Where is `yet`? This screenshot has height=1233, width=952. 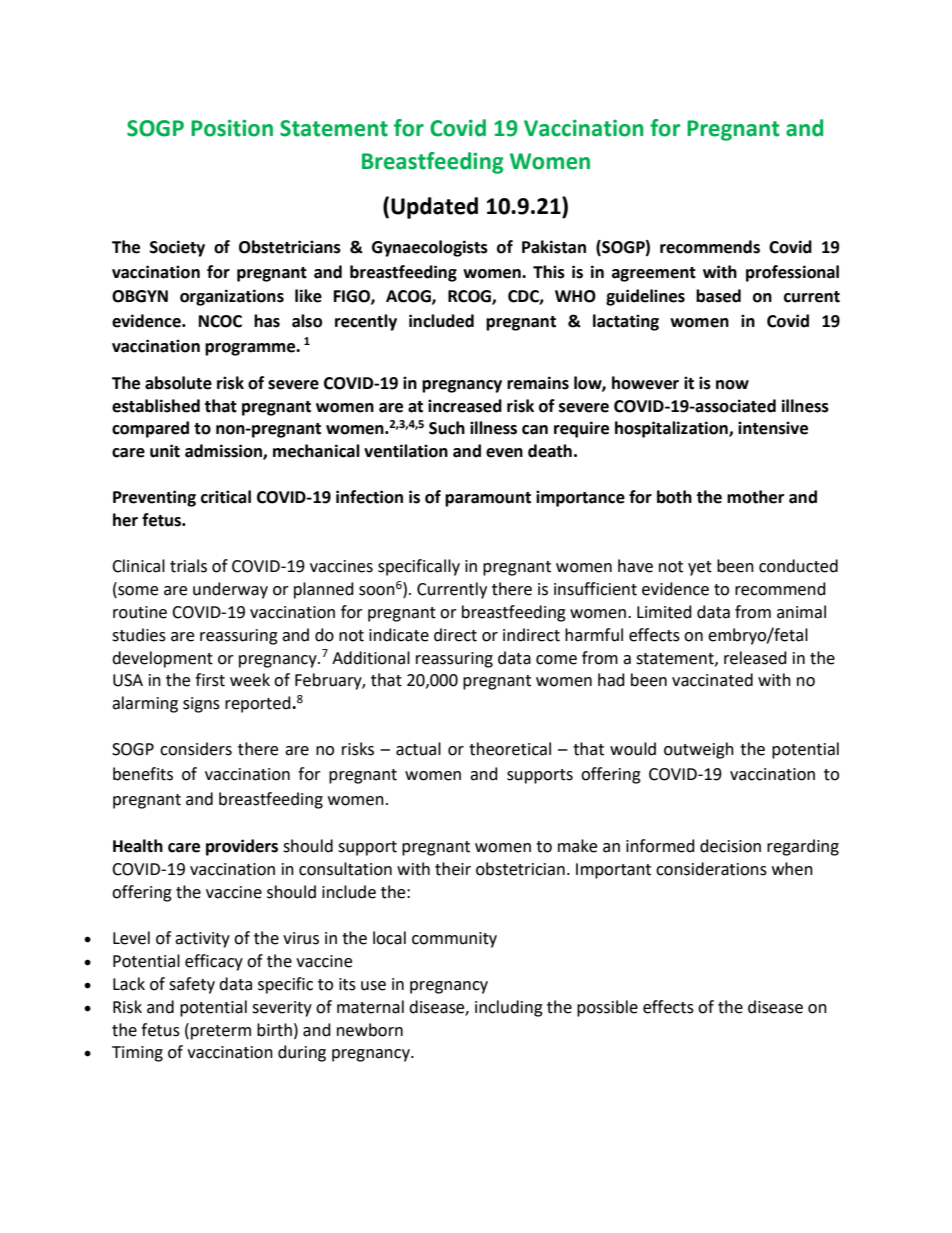 yet is located at coordinates (700, 568).
